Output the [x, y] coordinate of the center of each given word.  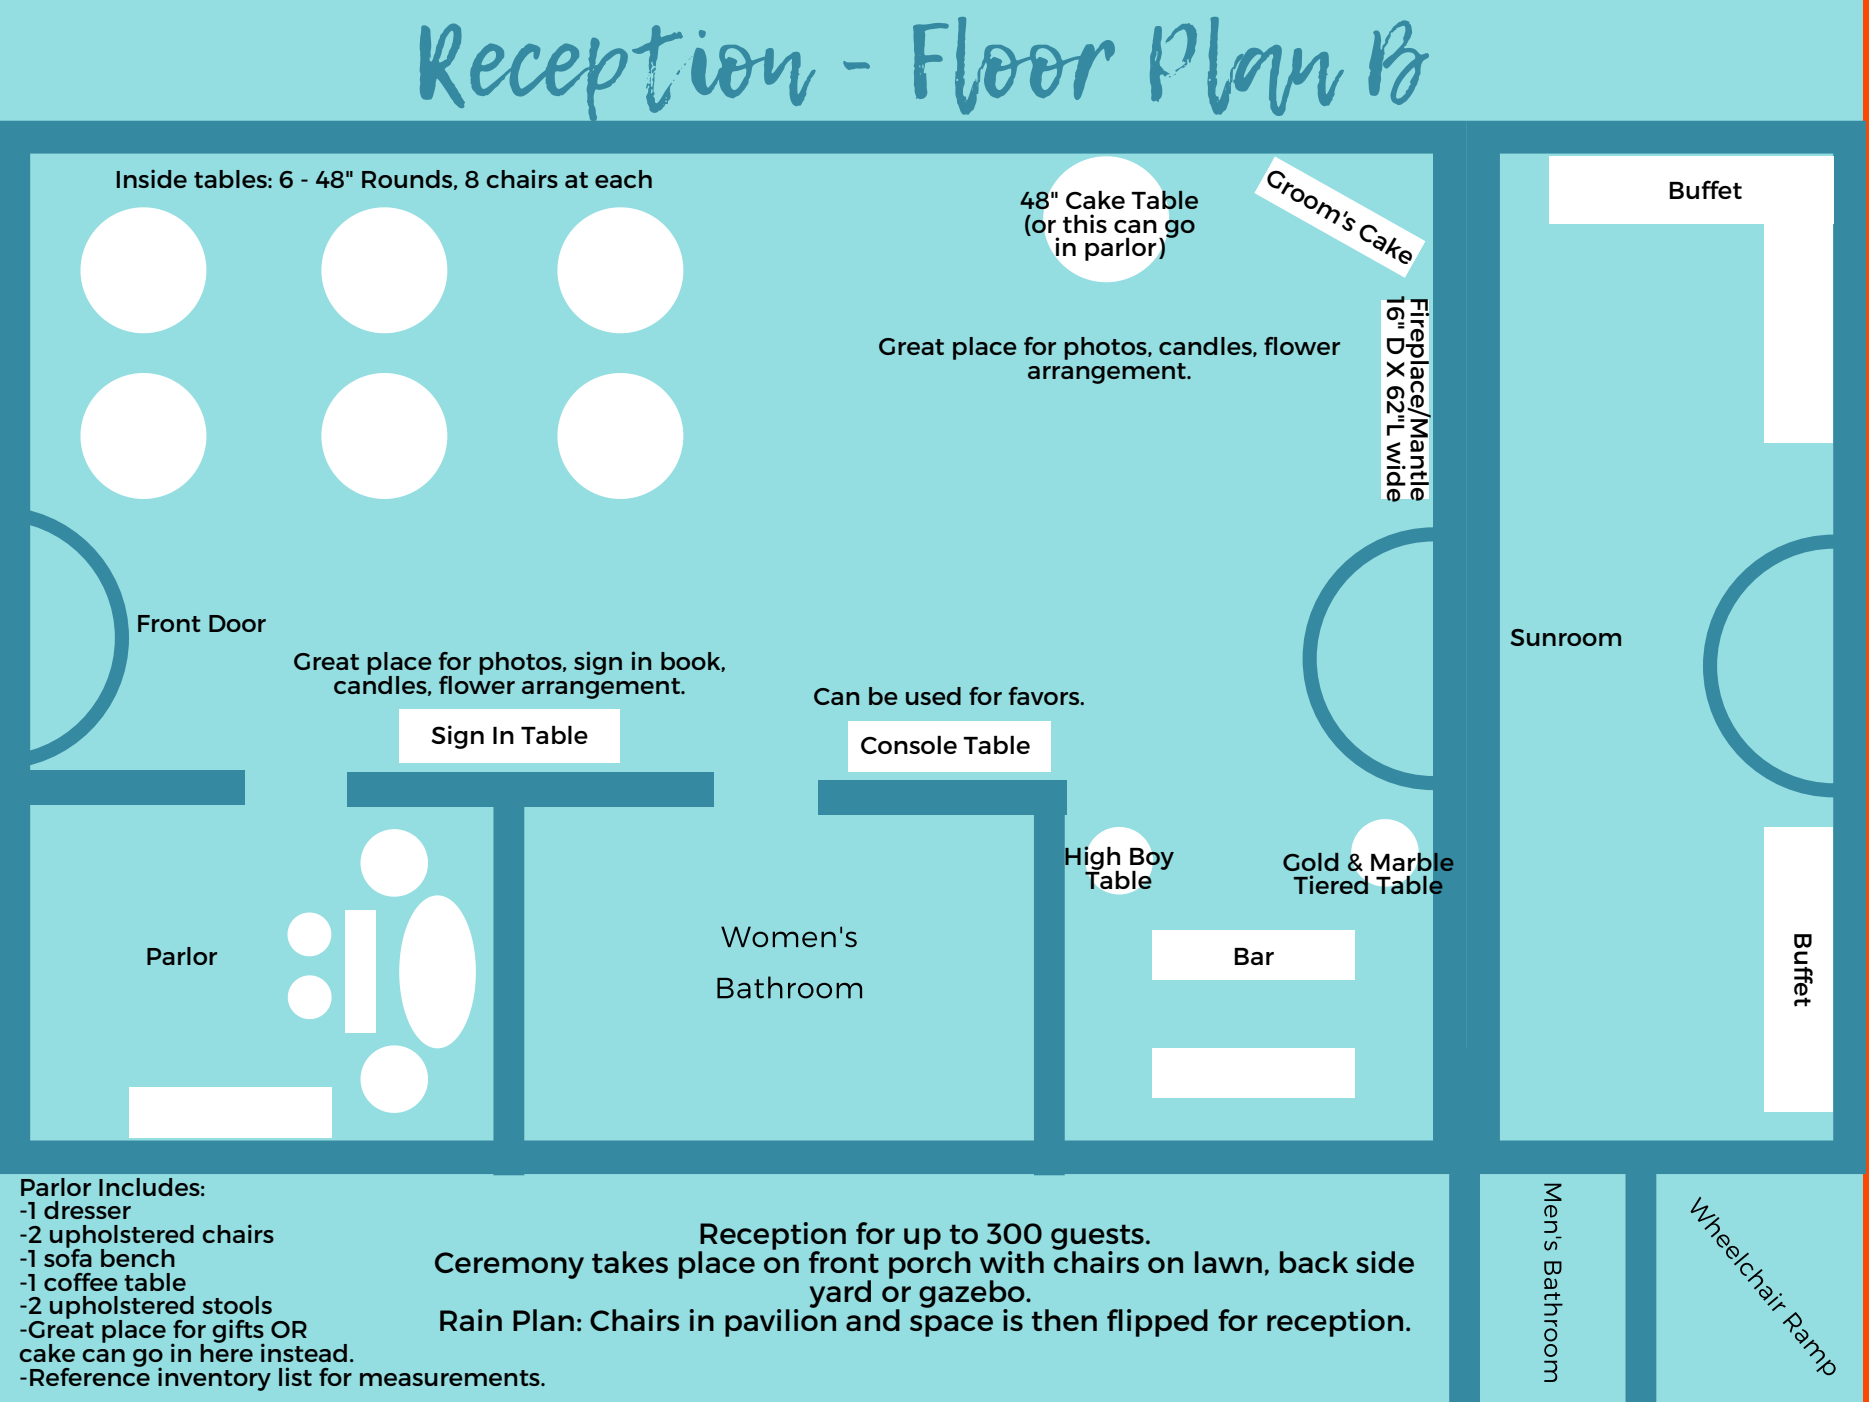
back [1314, 1262]
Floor [1014, 66]
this [1085, 223]
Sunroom [1565, 637]
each [623, 179]
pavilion [780, 1322]
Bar [1254, 956]
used [933, 696]
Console [909, 745]
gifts [238, 1332]
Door [237, 623]
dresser [87, 1210]
